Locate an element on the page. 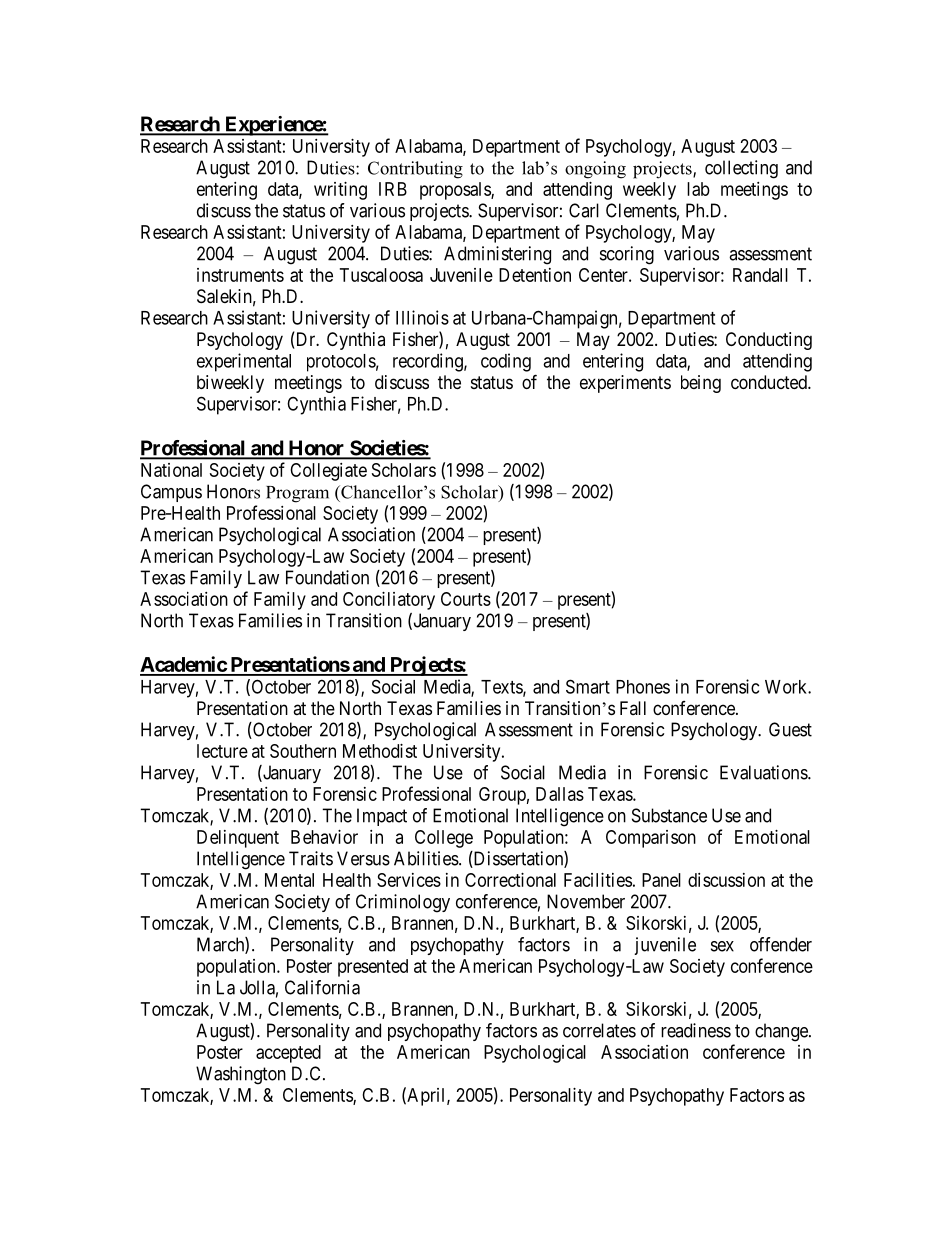 The width and height of the image is (952, 1233). Washington is located at coordinates (241, 1075).
